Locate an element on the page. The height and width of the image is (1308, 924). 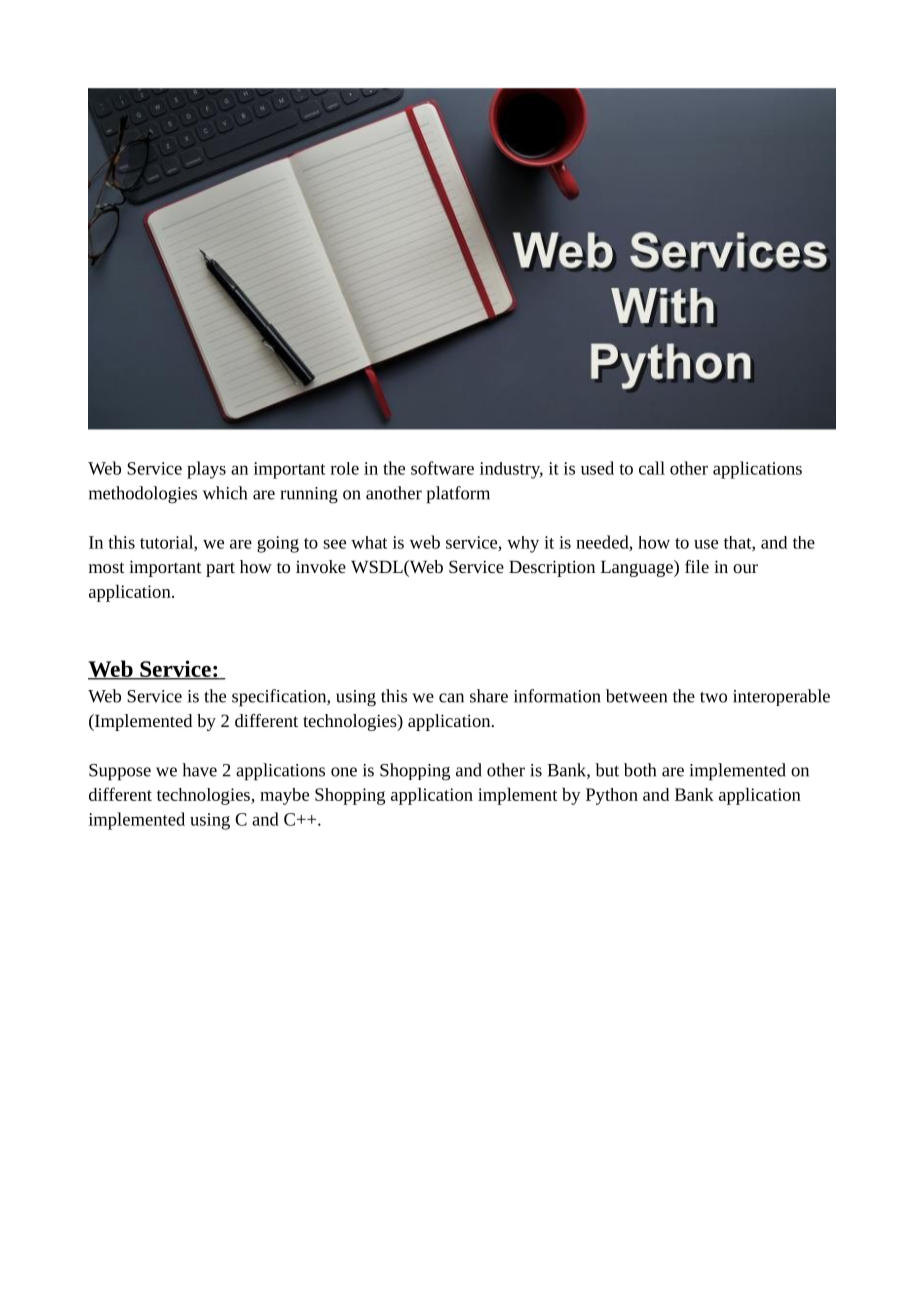
can is located at coordinates (451, 698).
